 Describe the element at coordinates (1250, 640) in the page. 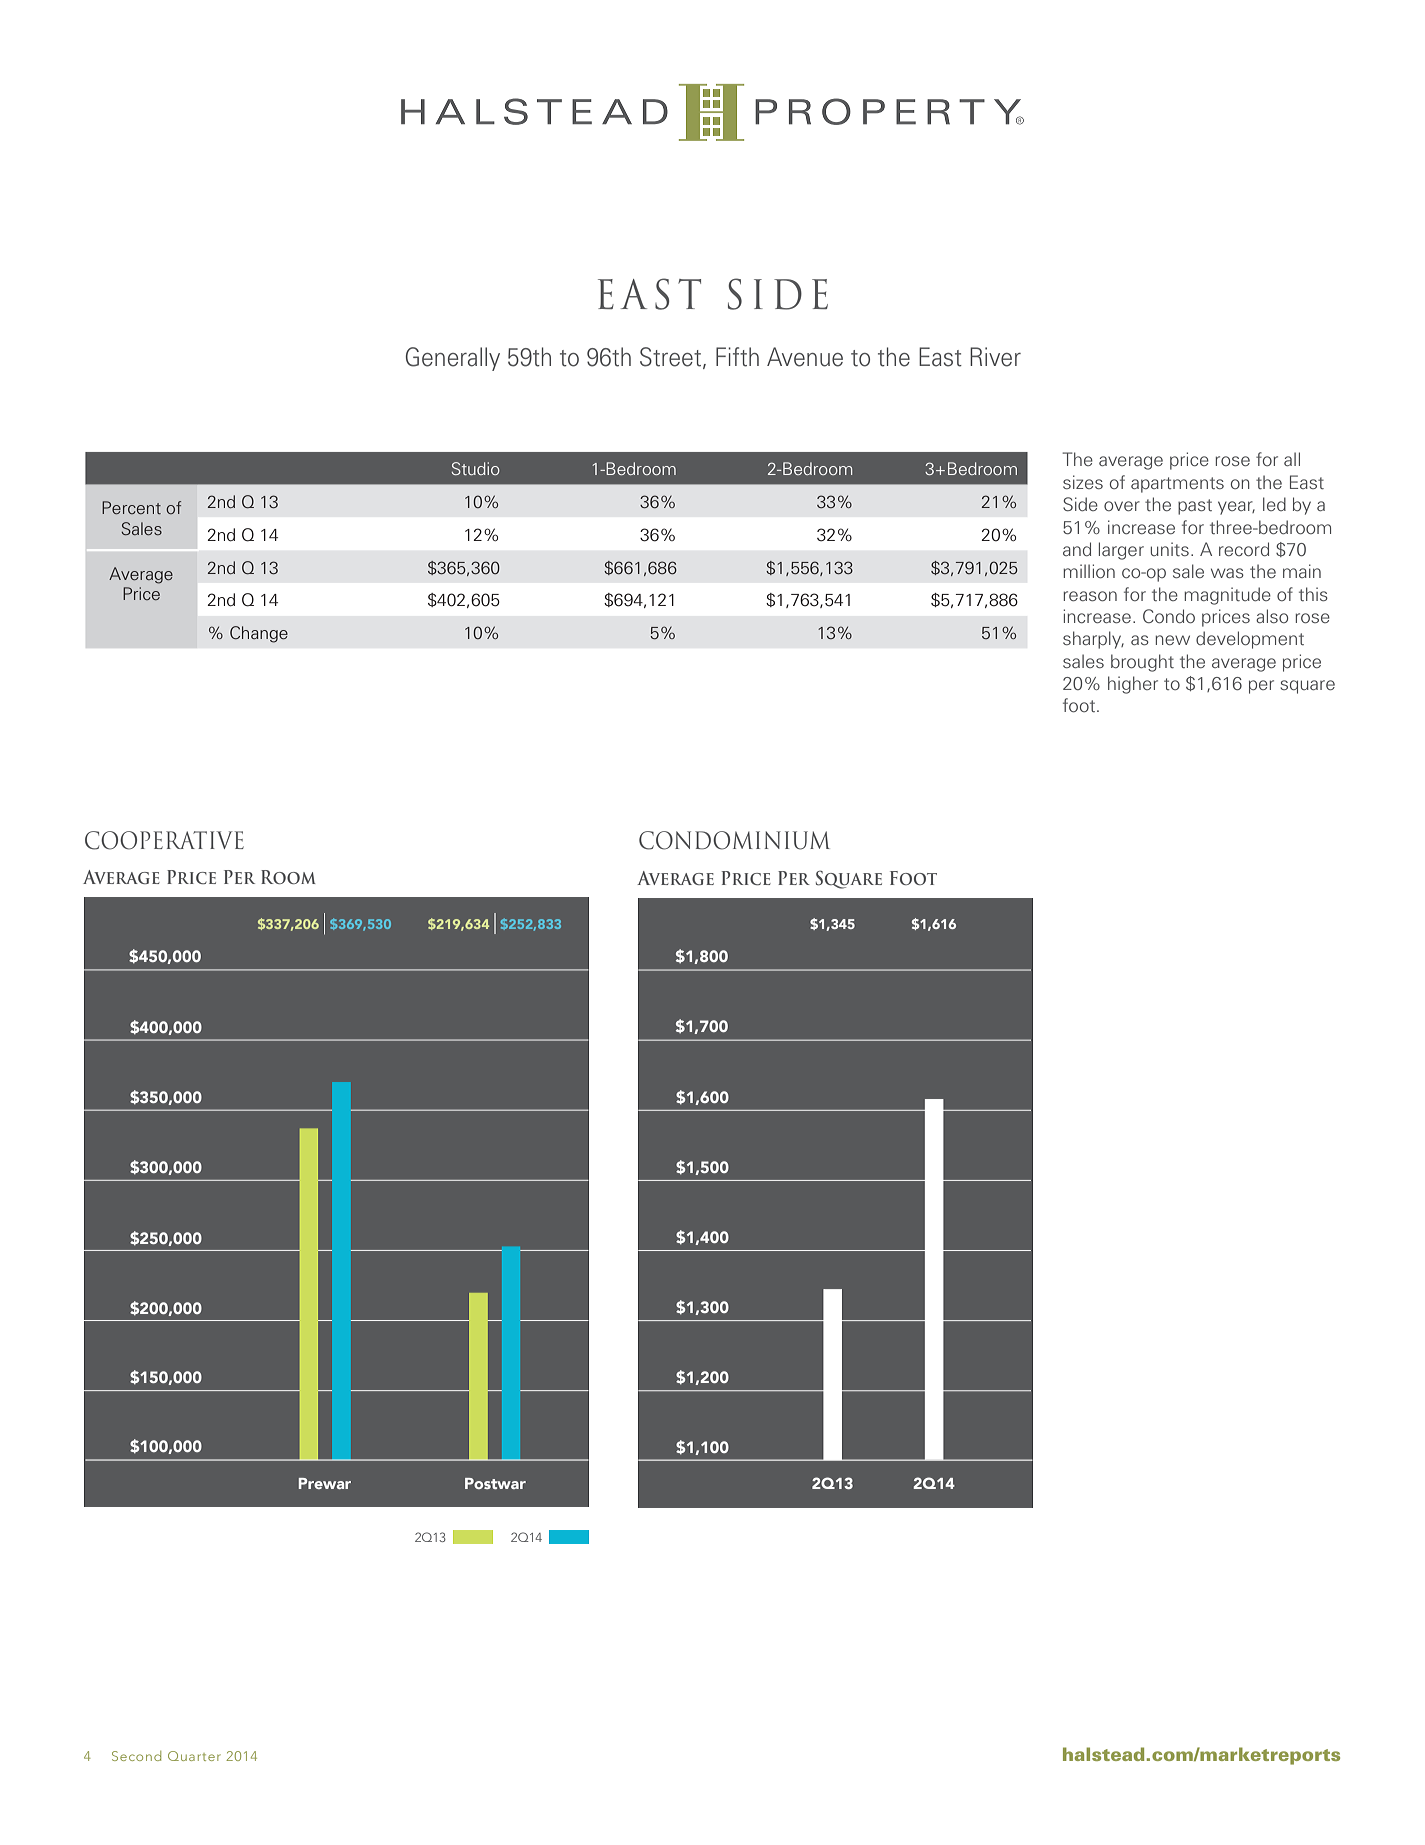

I see `development` at that location.
